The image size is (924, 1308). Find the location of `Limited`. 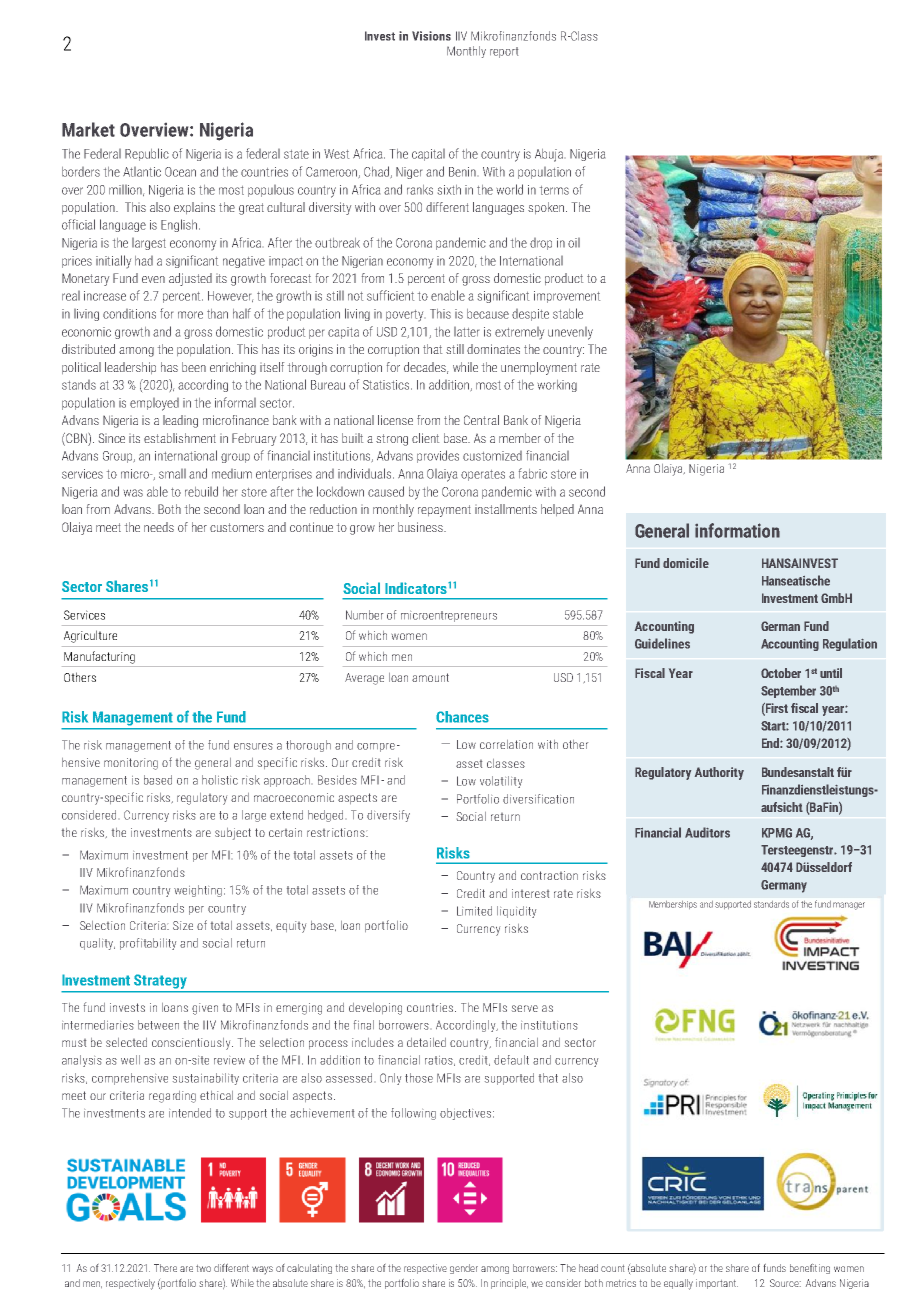

Limited is located at coordinates (474, 911).
